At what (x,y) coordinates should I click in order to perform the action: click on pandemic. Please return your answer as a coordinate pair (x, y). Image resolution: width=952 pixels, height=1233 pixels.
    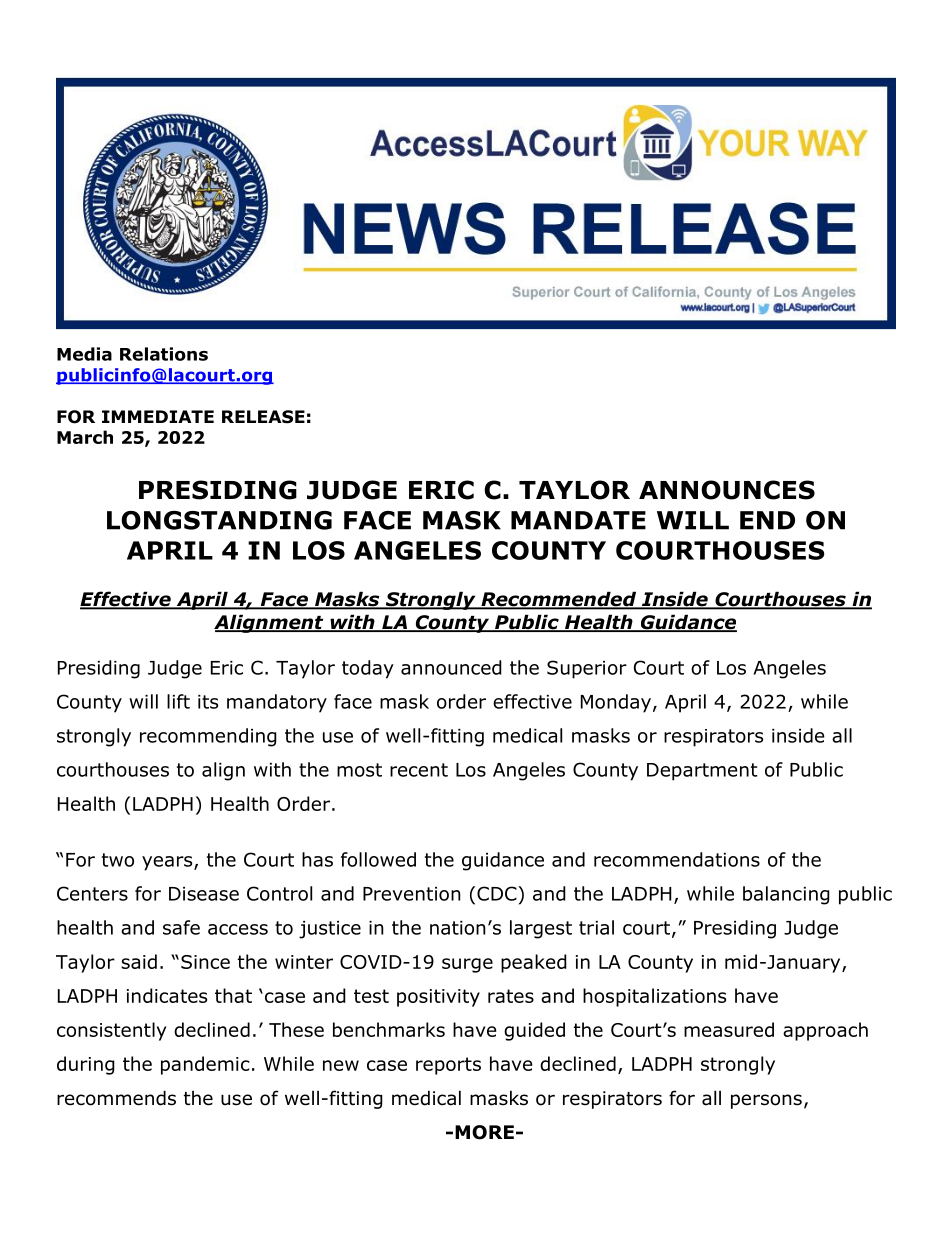
    Looking at the image, I should click on (205, 1065).
